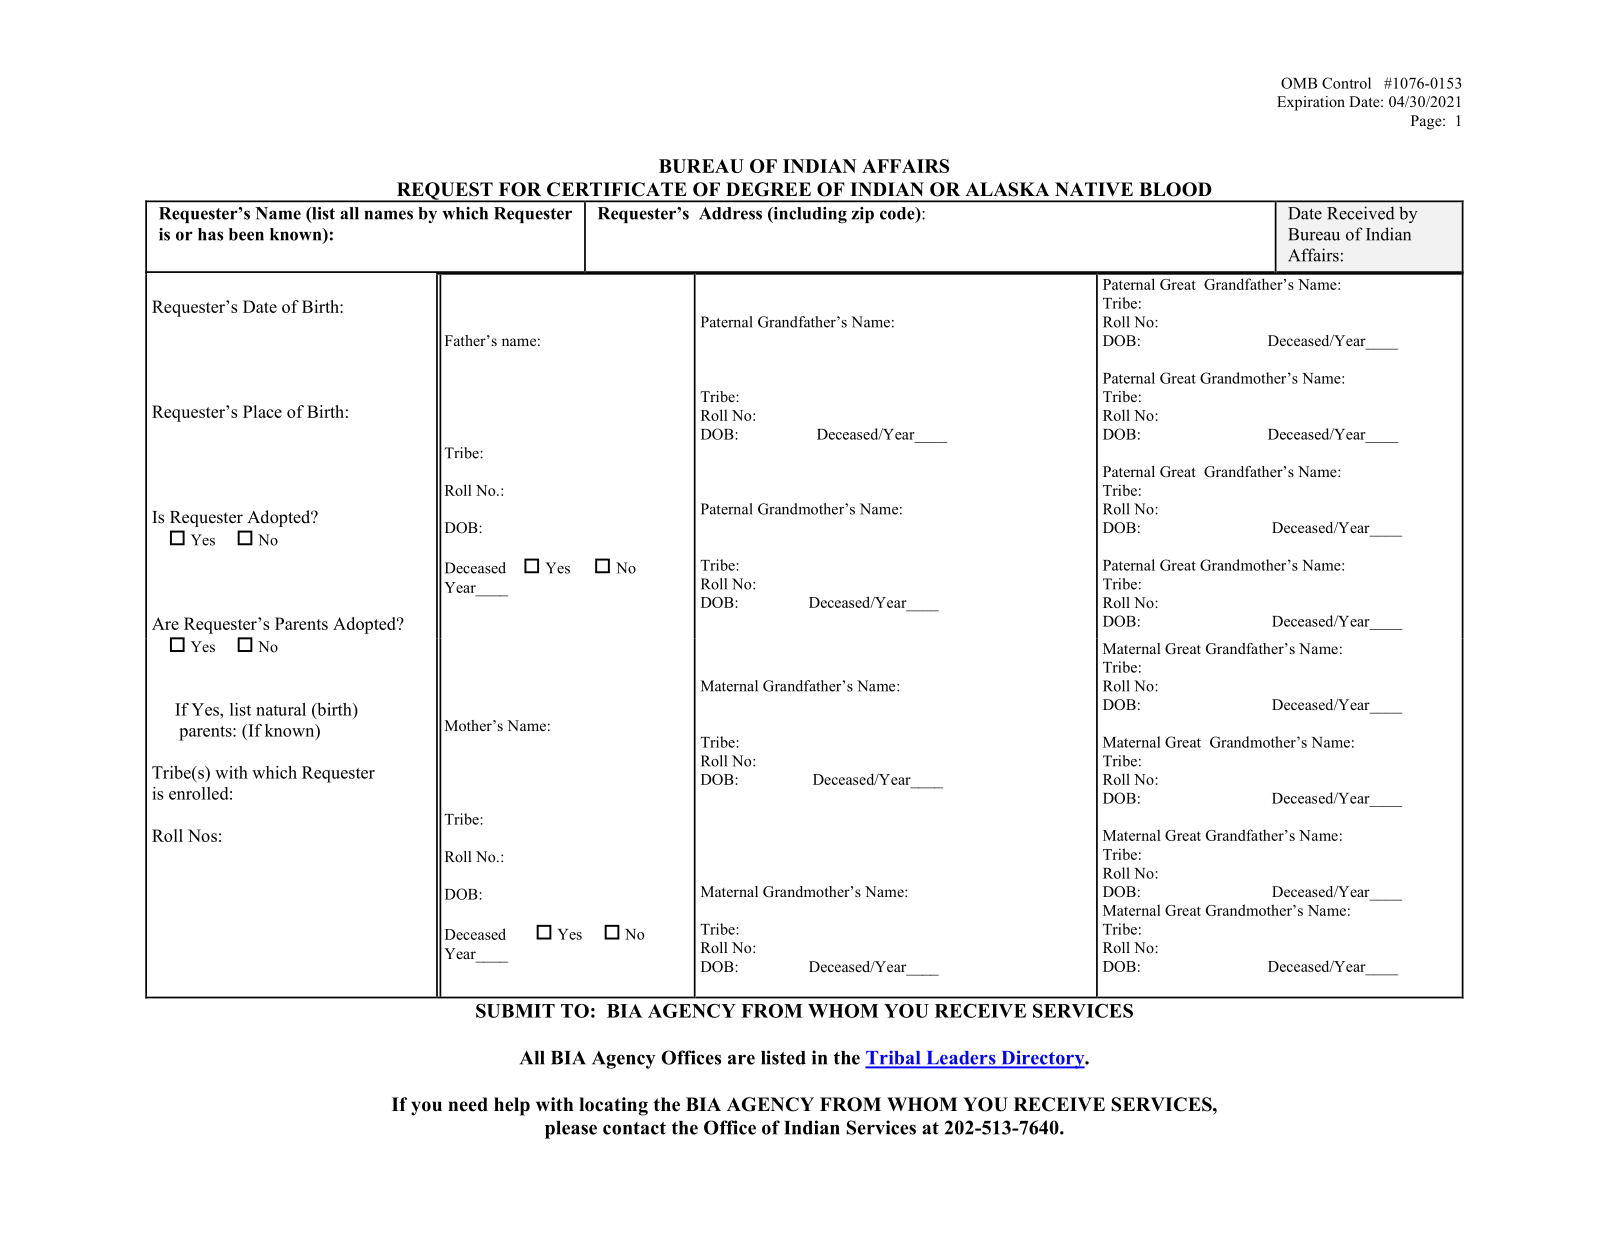 The image size is (1609, 1244). I want to click on natural, so click(281, 709).
